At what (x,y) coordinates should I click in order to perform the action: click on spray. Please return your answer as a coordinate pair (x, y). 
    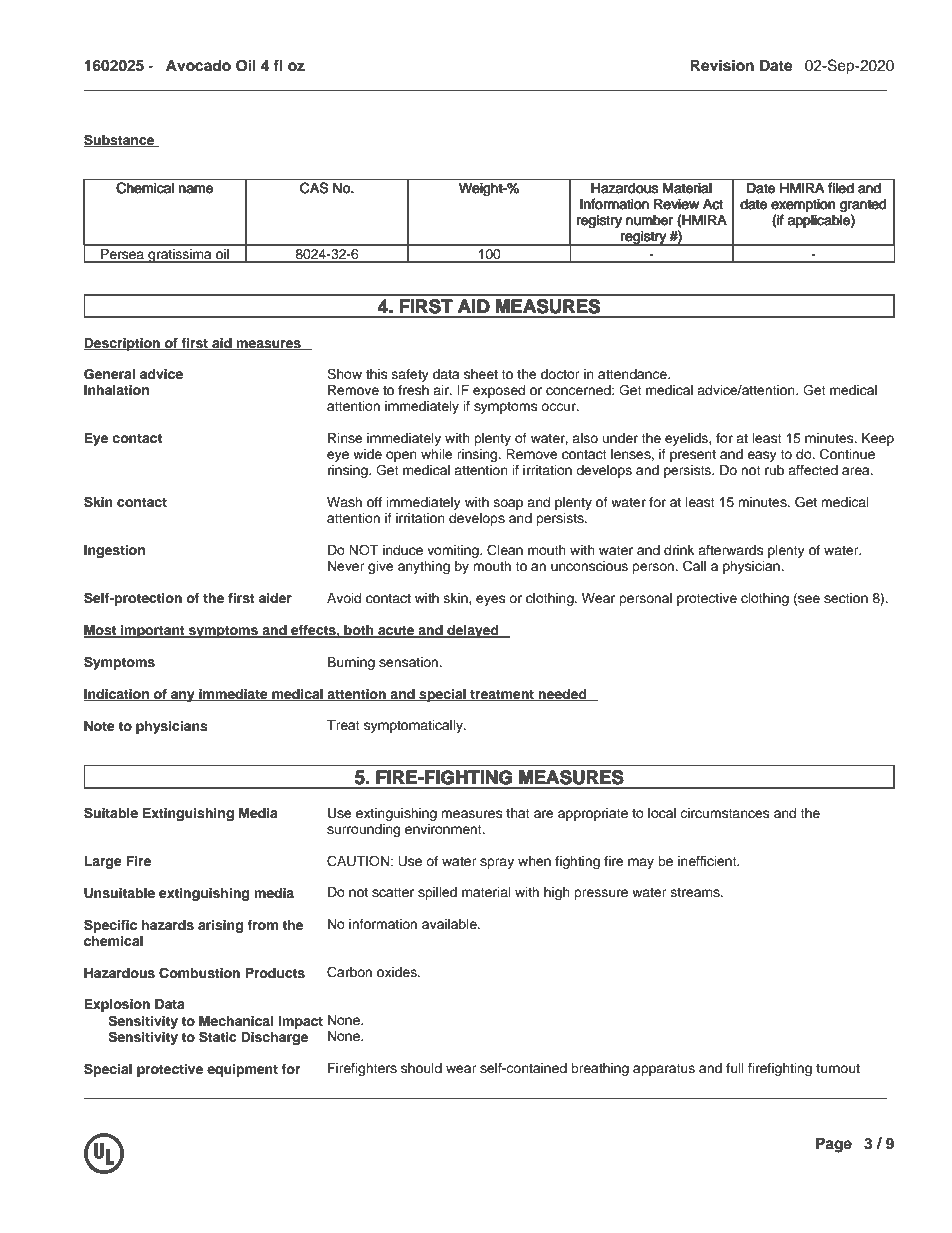
    Looking at the image, I should click on (497, 863).
